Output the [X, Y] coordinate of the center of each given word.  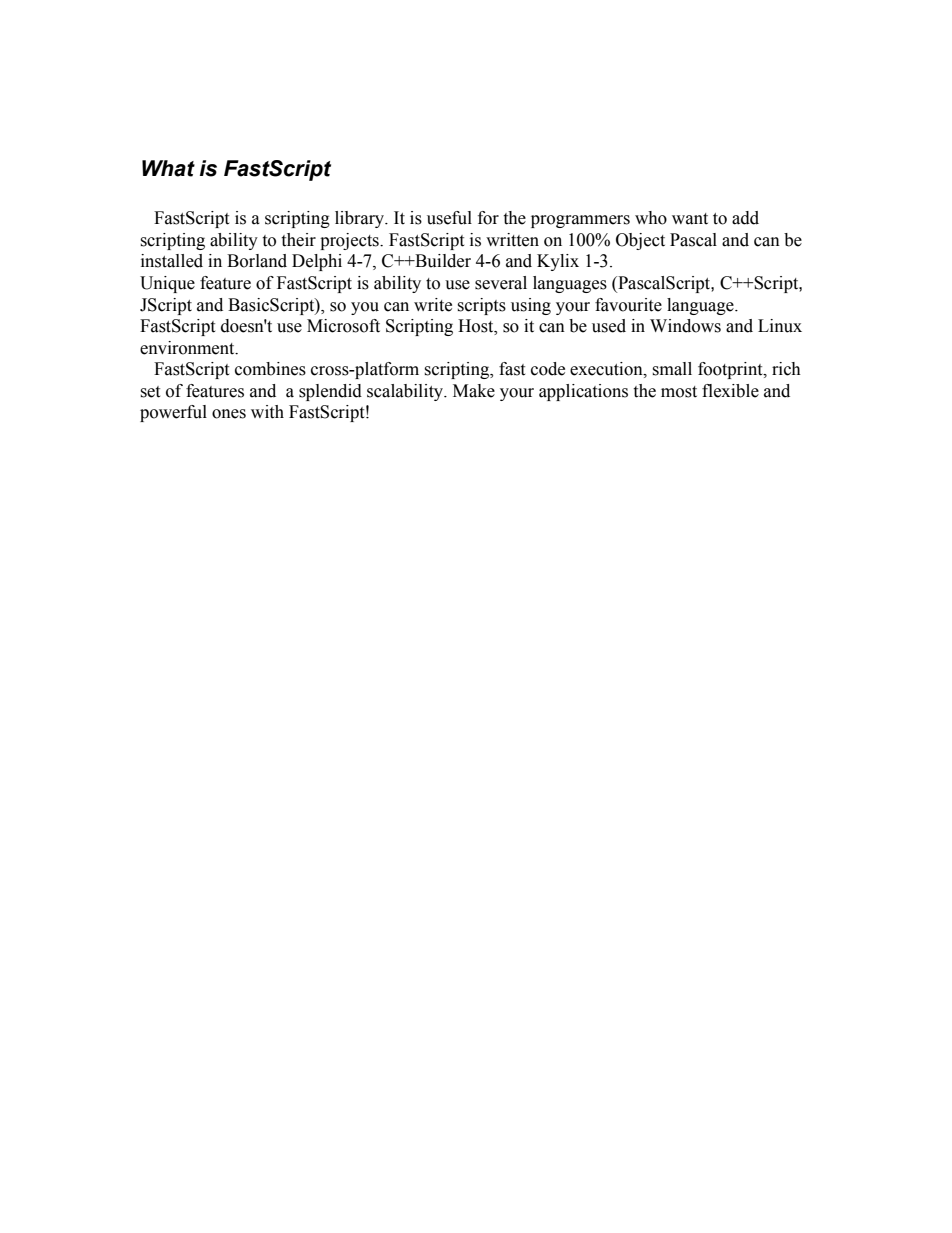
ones [229, 414]
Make [474, 391]
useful [449, 218]
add [745, 218]
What [168, 168]
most [679, 392]
